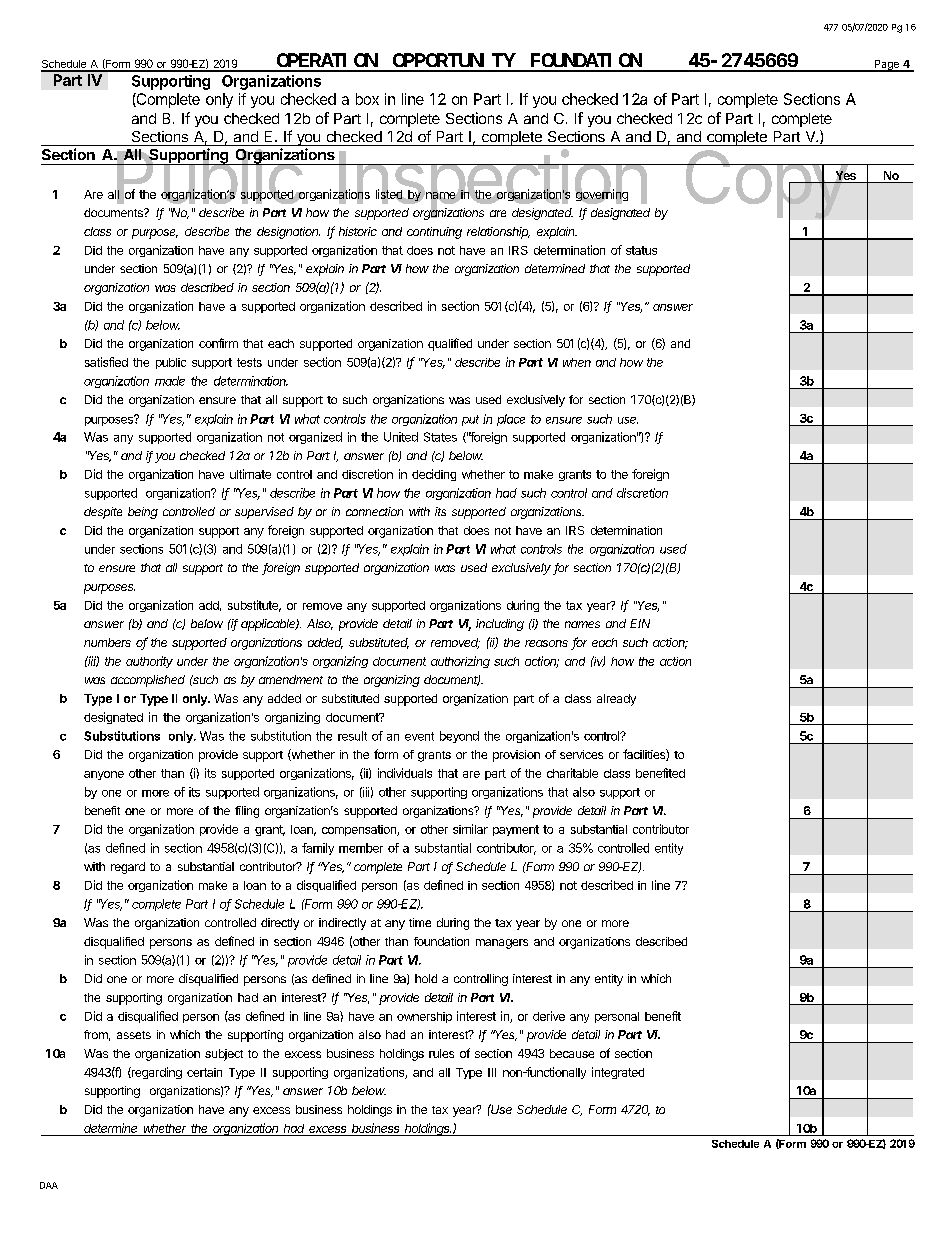  What do you see at coordinates (104, 775) in the page?
I see `anyone` at bounding box center [104, 775].
